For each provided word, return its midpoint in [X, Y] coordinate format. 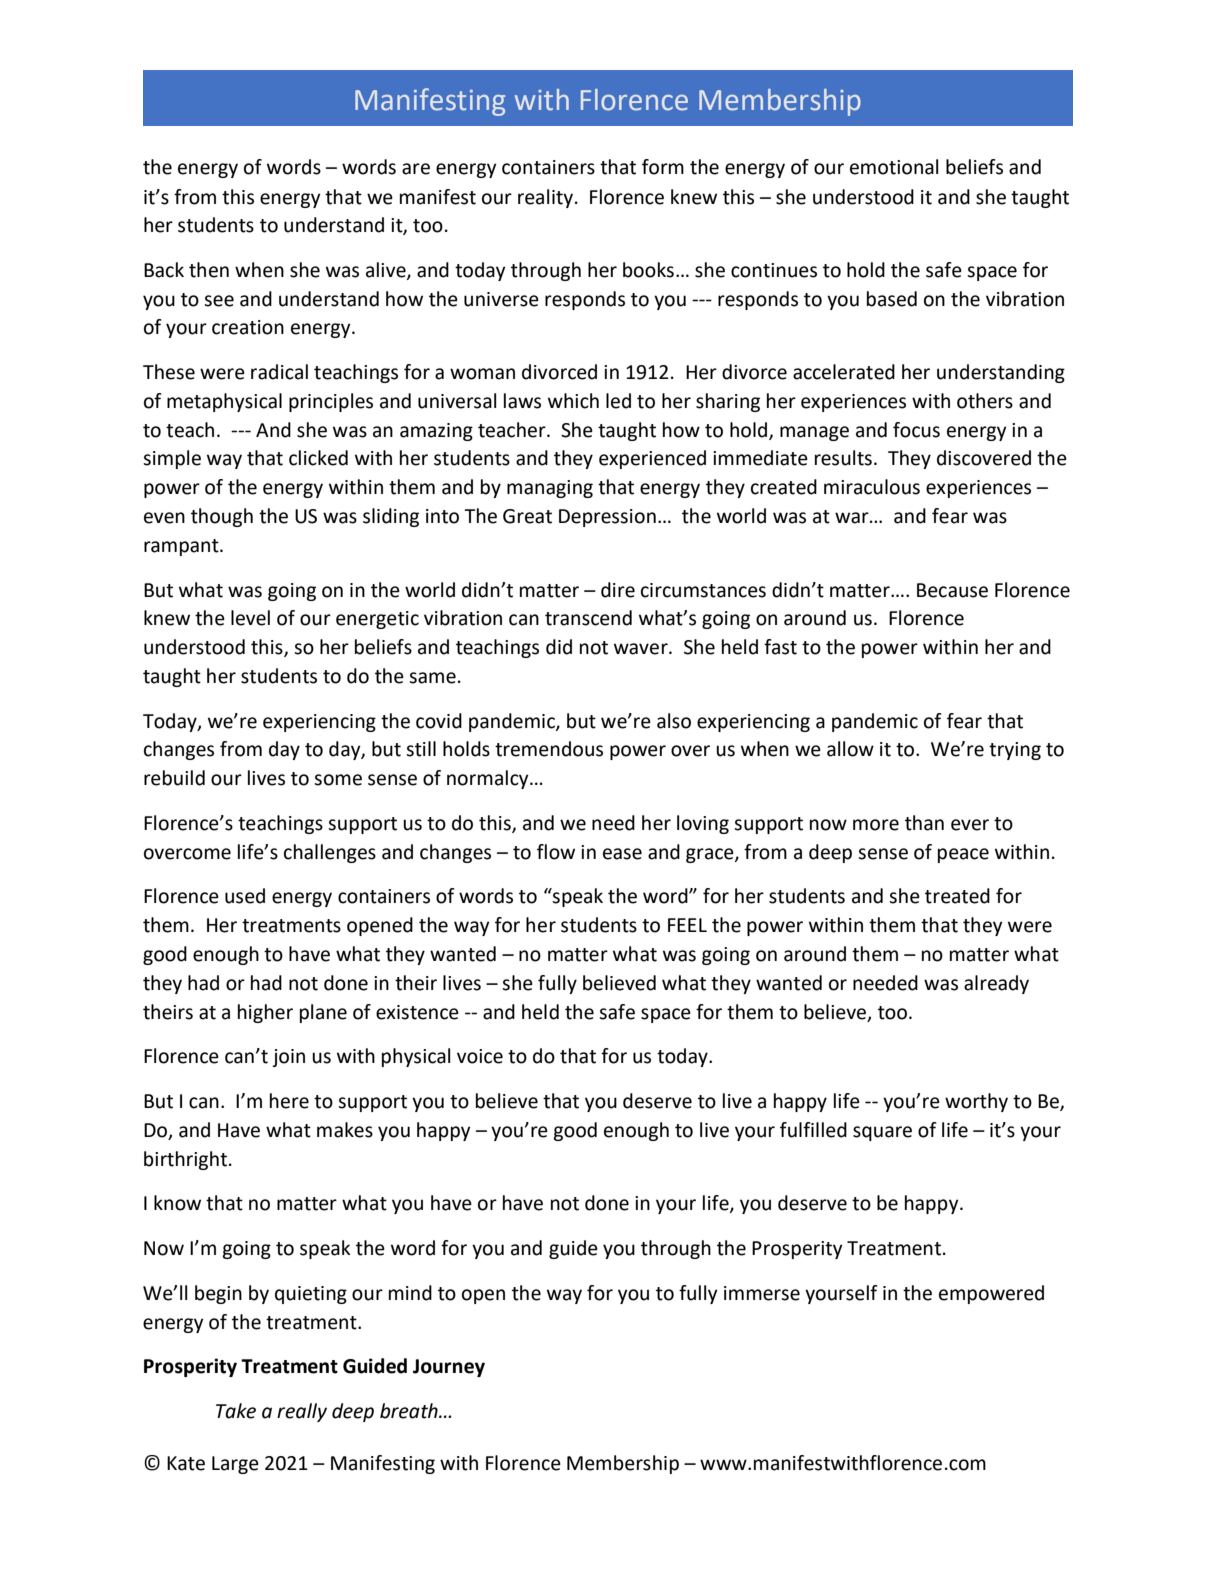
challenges [330, 853]
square [882, 1133]
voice [480, 1056]
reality [545, 198]
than [924, 823]
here [289, 1101]
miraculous [872, 487]
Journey [449, 1368]
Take [236, 1411]
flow [556, 852]
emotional [894, 167]
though [222, 517]
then [209, 270]
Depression [607, 518]
